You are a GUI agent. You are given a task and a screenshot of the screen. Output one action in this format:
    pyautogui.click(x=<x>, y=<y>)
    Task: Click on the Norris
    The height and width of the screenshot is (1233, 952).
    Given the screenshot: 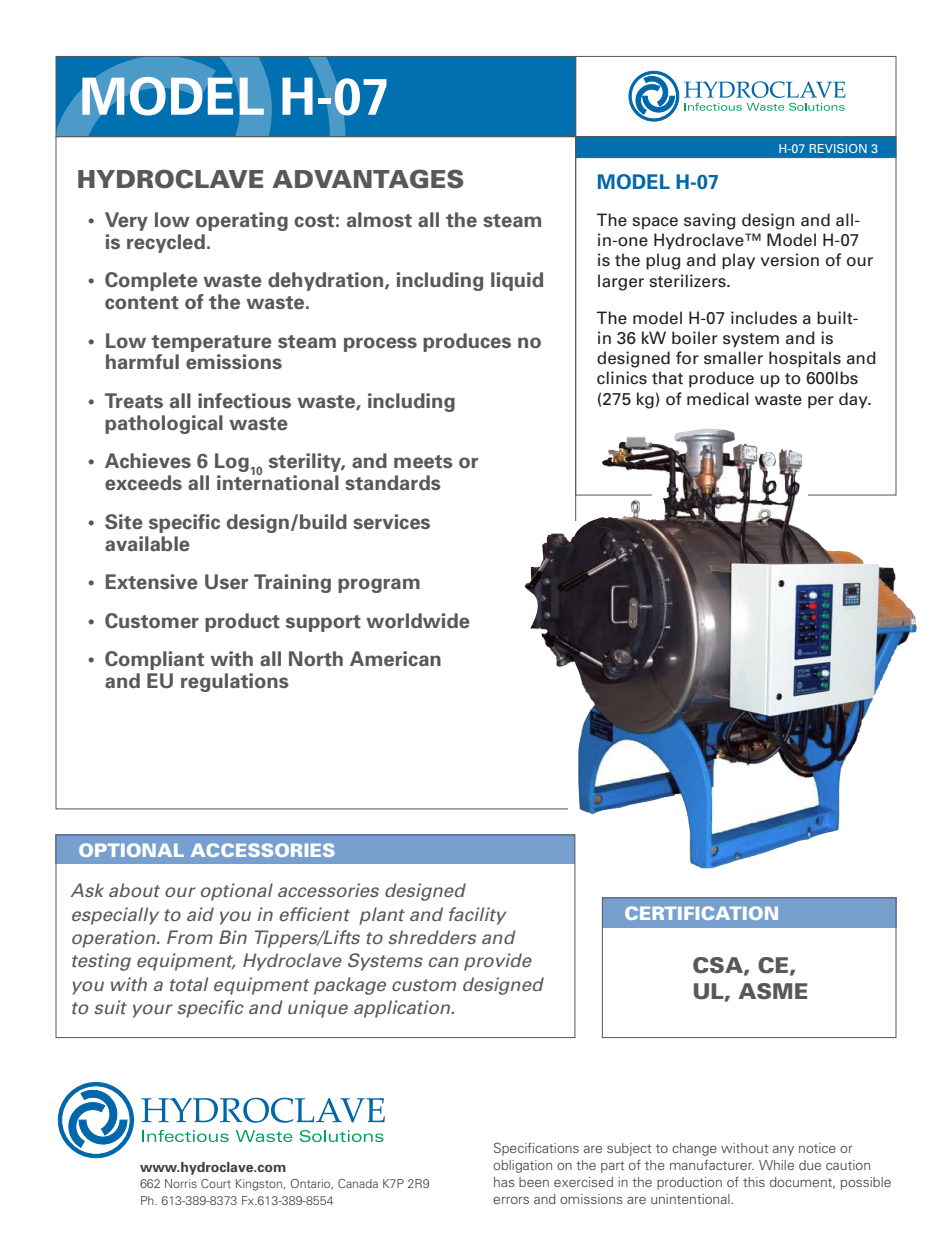 What is the action you would take?
    pyautogui.click(x=181, y=1183)
